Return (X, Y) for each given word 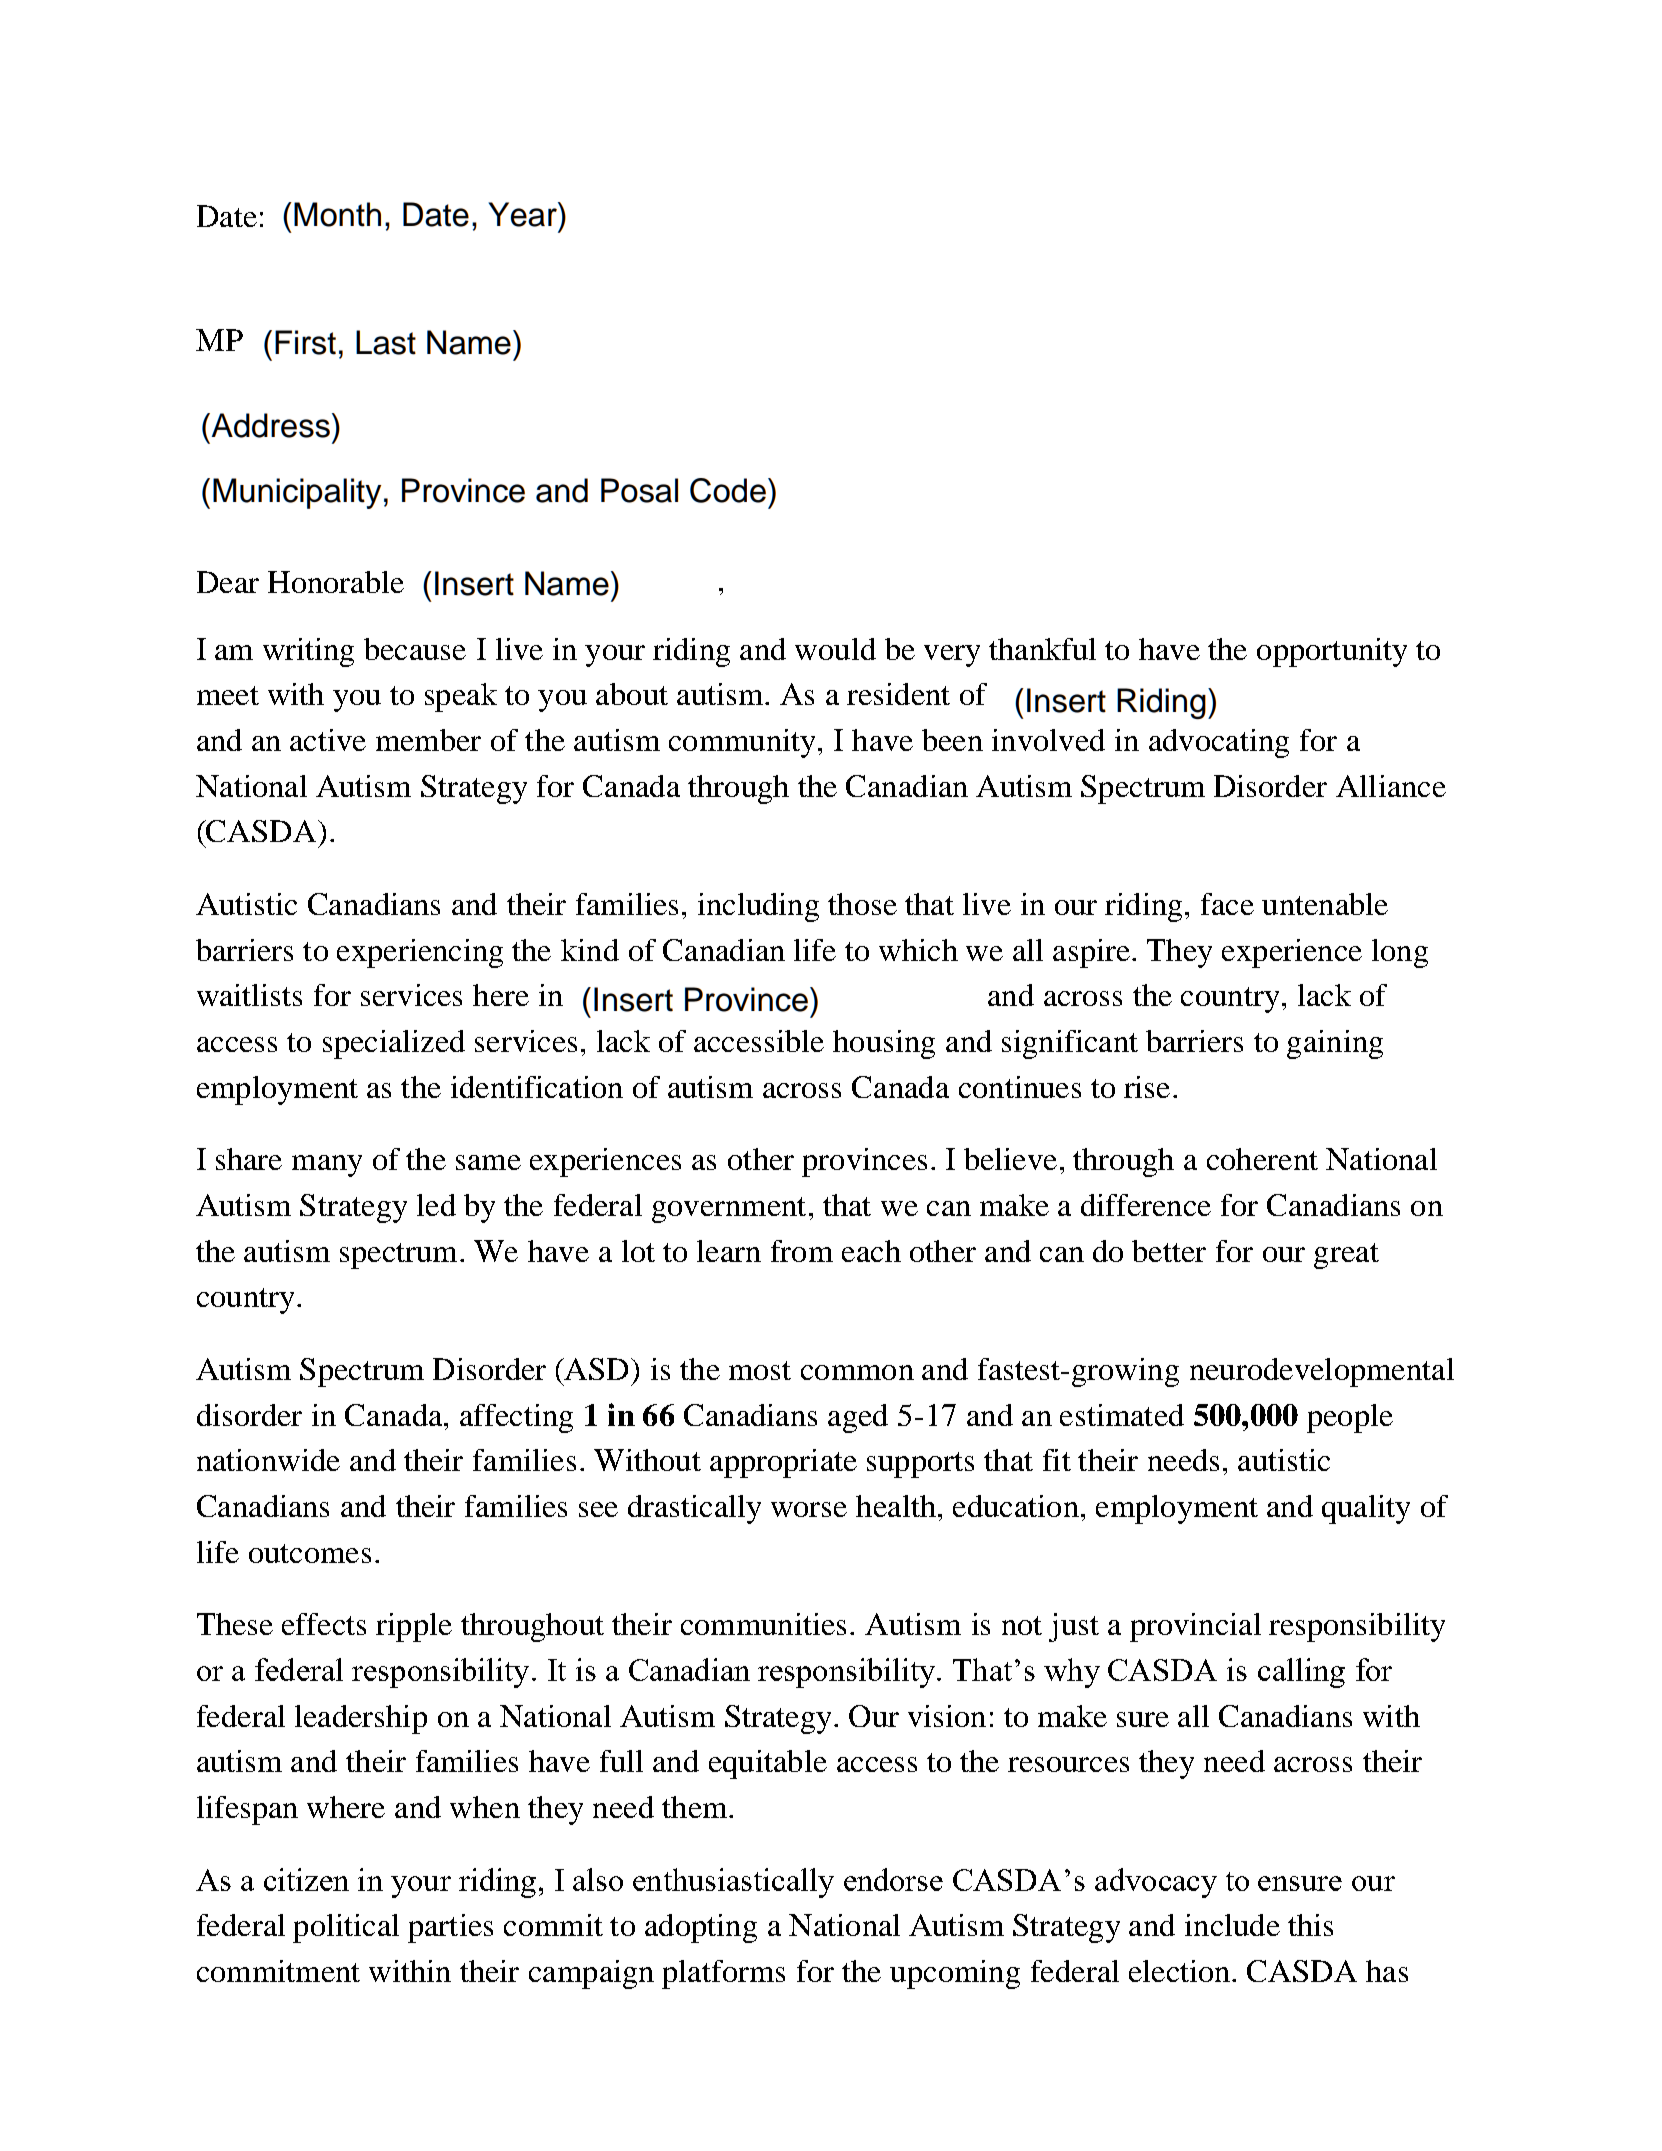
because (415, 649)
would (835, 649)
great (1346, 1256)
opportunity (1332, 652)
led (436, 1205)
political (346, 1928)
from (802, 1251)
